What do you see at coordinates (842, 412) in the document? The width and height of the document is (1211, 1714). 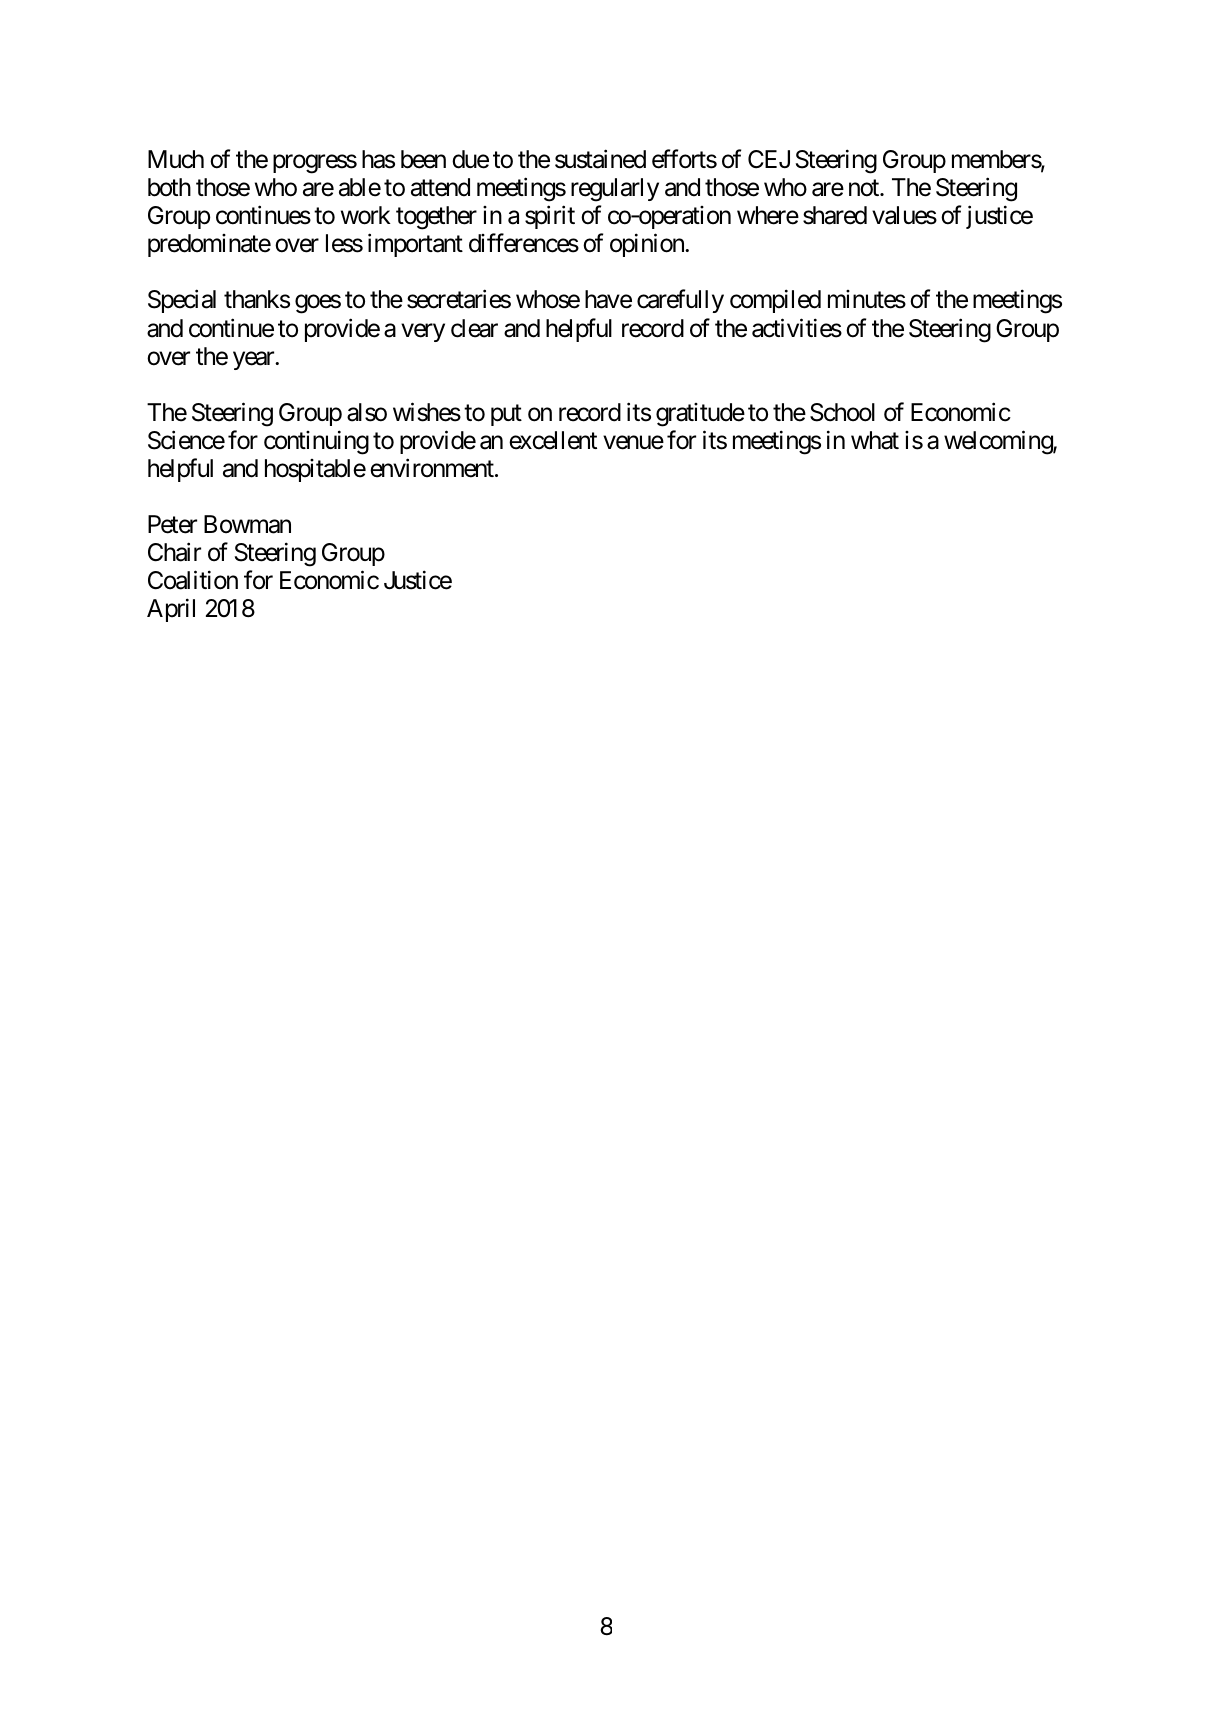 I see `School` at bounding box center [842, 412].
